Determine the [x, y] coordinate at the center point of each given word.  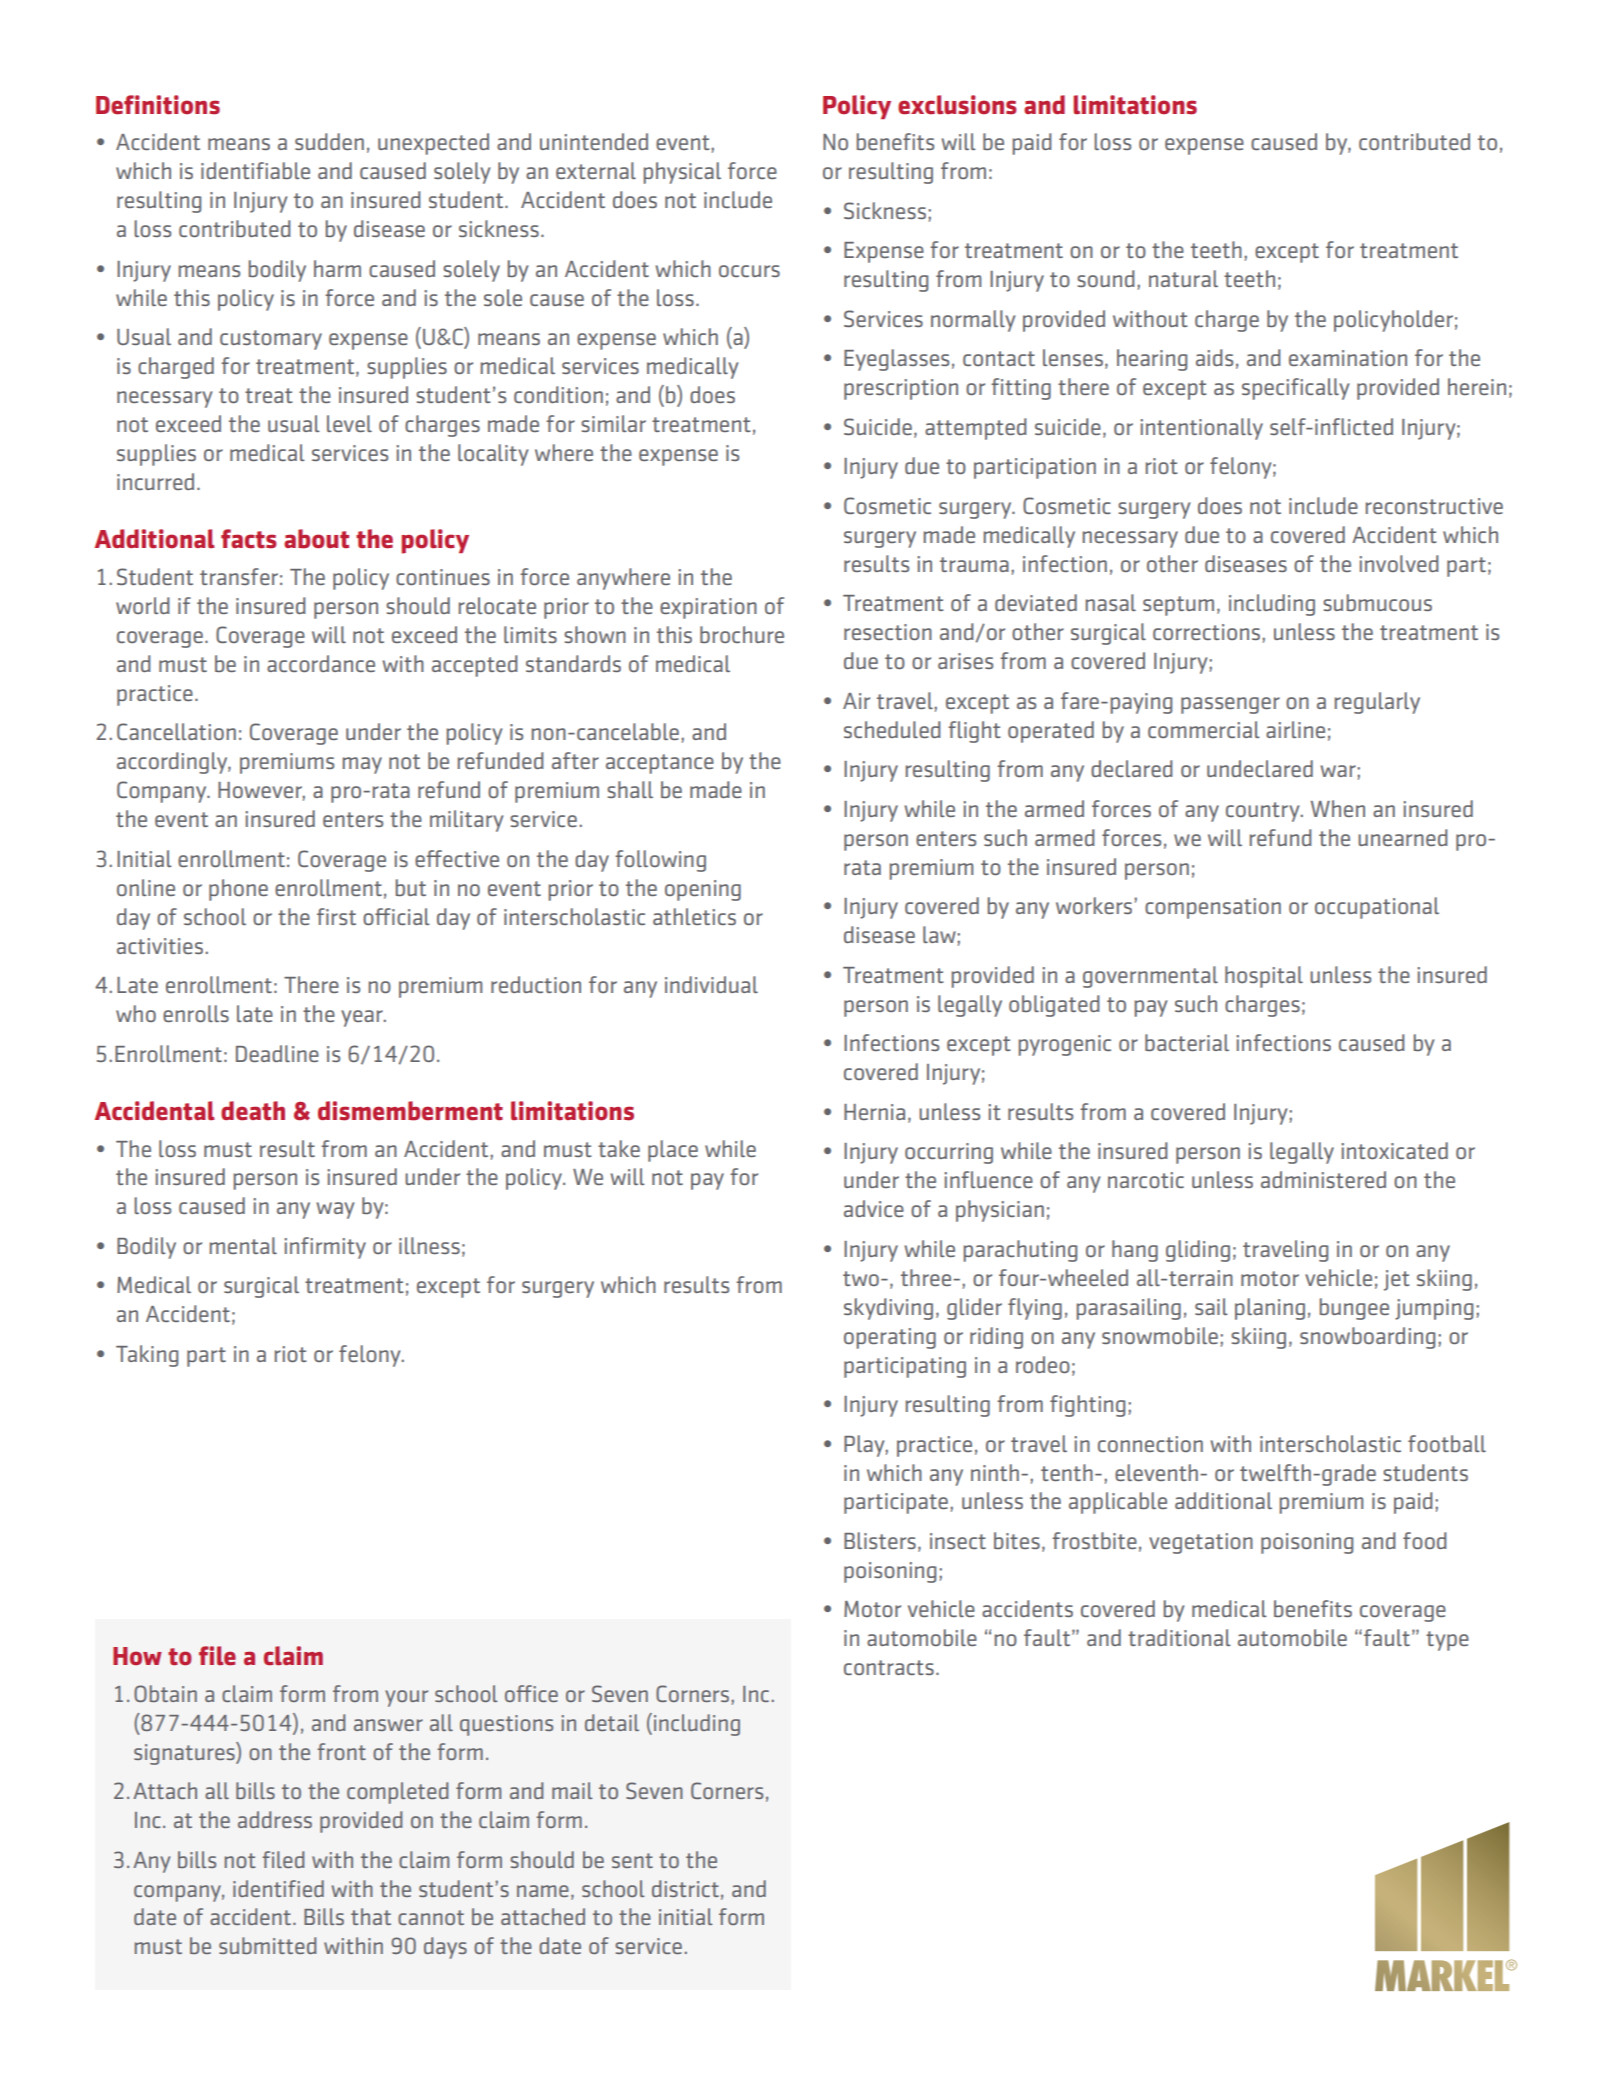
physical [682, 173]
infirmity [325, 1248]
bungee [1354, 1309]
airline [1295, 729]
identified [278, 1888]
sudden [329, 141]
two [861, 1278]
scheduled [892, 729]
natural [1183, 278]
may [362, 765]
